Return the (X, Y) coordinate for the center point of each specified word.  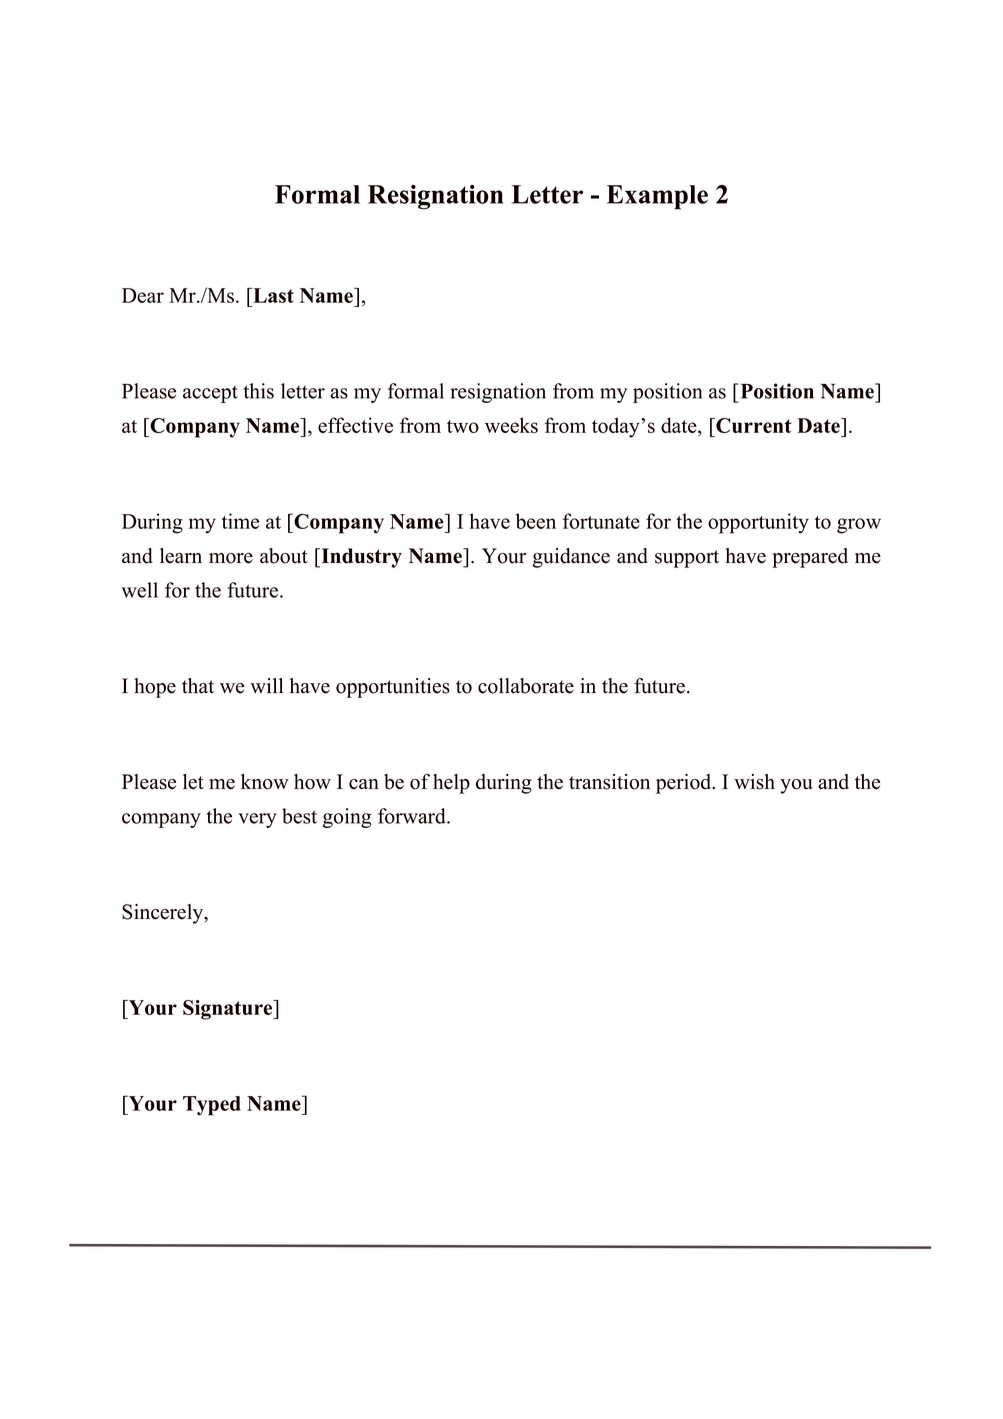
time (240, 521)
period (685, 784)
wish (754, 782)
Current (753, 425)
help (451, 784)
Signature (229, 1010)
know (265, 782)
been (536, 521)
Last (272, 295)
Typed (212, 1106)
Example (657, 197)
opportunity (758, 523)
